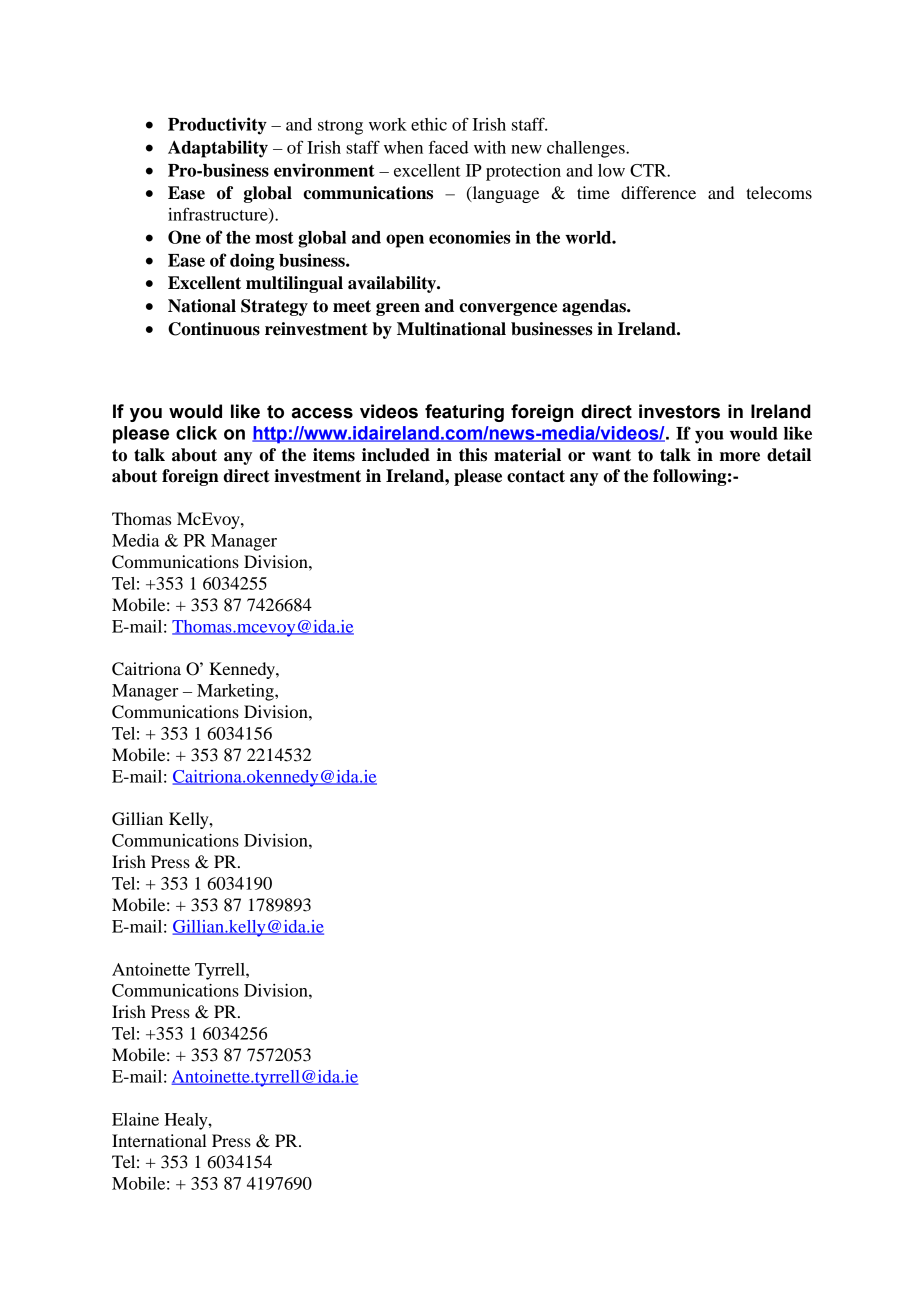 The image size is (924, 1308). Describe the element at coordinates (536, 476) in the screenshot. I see `contact` at that location.
